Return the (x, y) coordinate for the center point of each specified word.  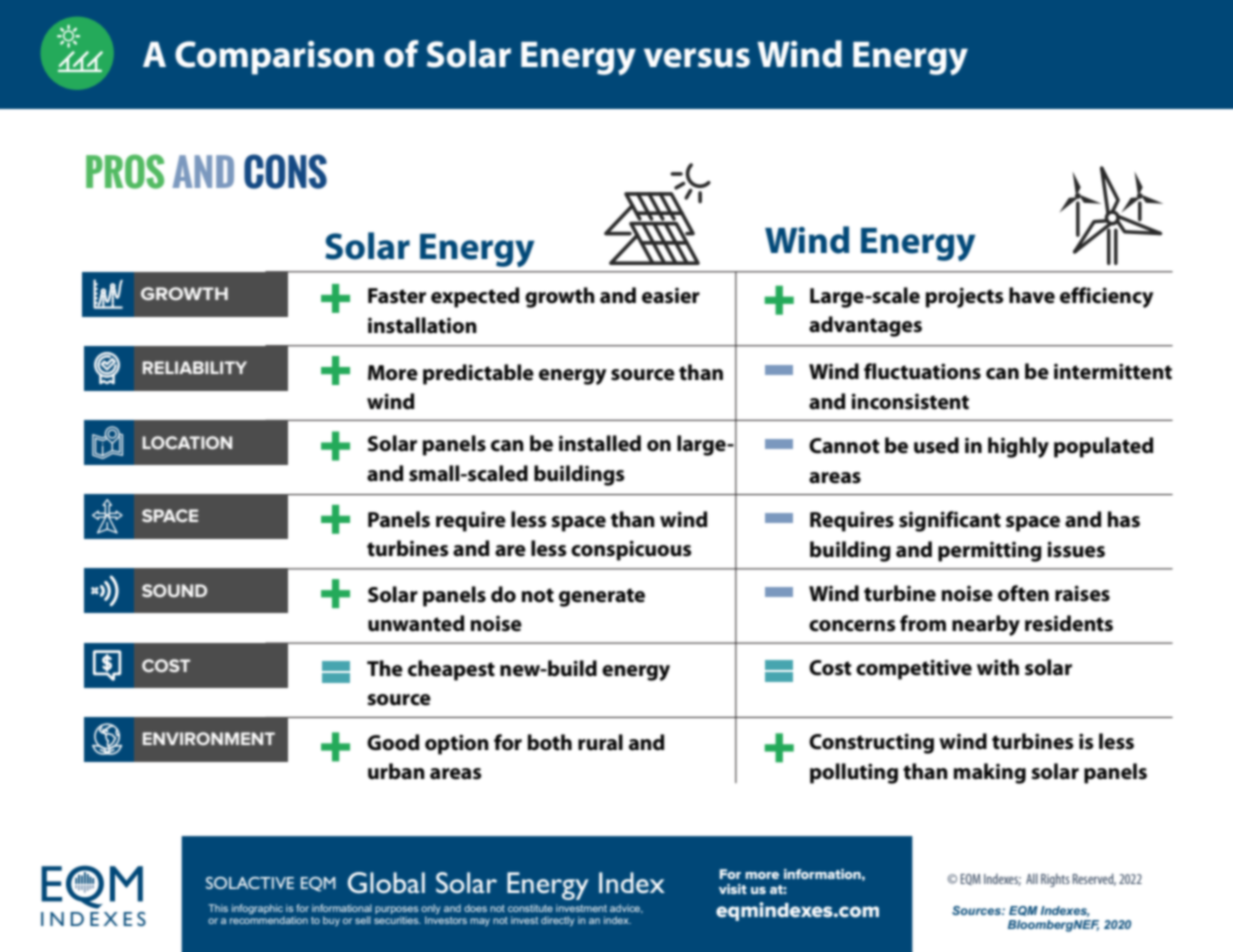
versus (697, 58)
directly (557, 921)
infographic (258, 910)
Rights (1055, 880)
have (1032, 295)
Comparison (274, 58)
